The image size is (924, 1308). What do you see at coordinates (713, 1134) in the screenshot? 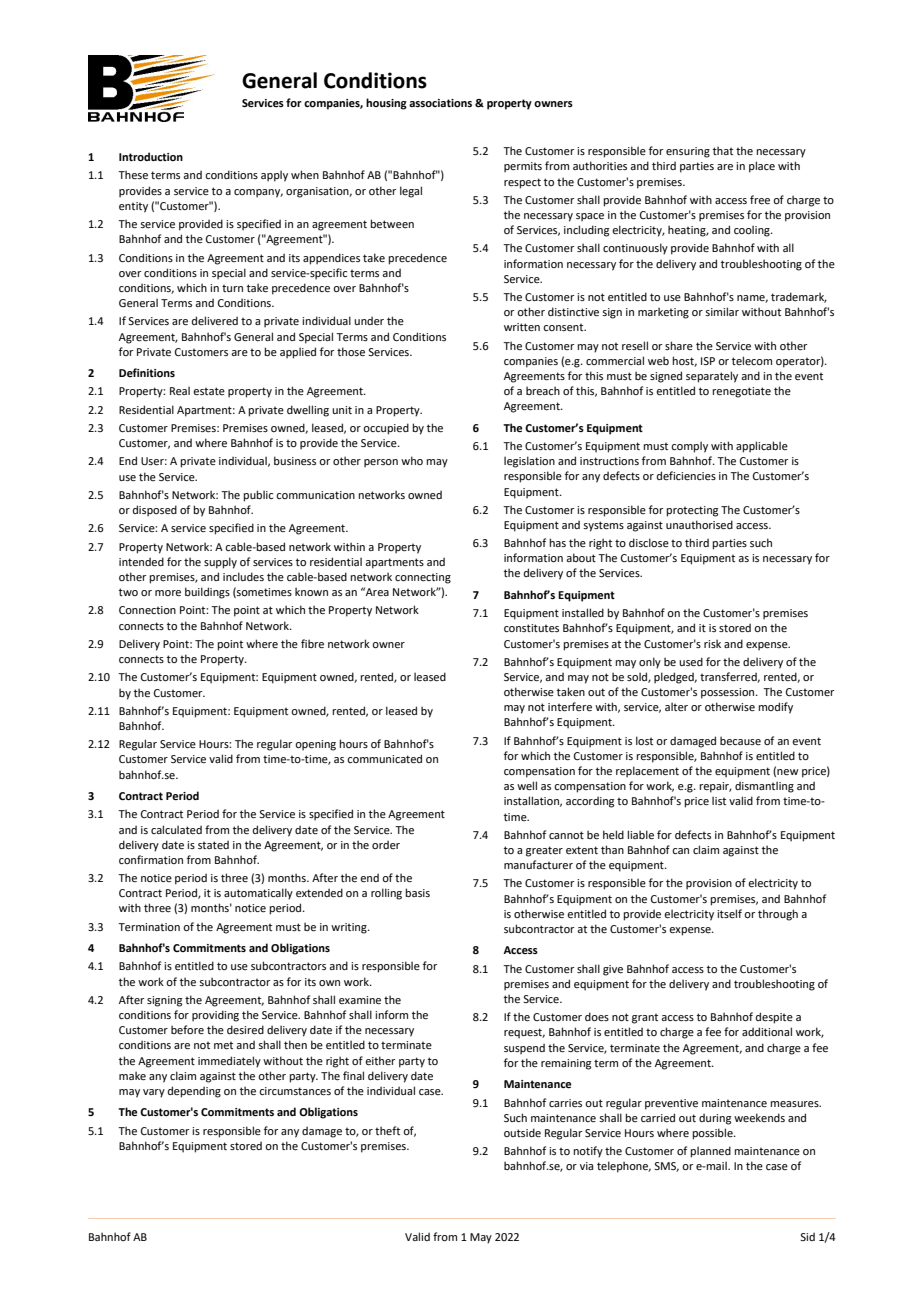
I see `possible` at bounding box center [713, 1134].
